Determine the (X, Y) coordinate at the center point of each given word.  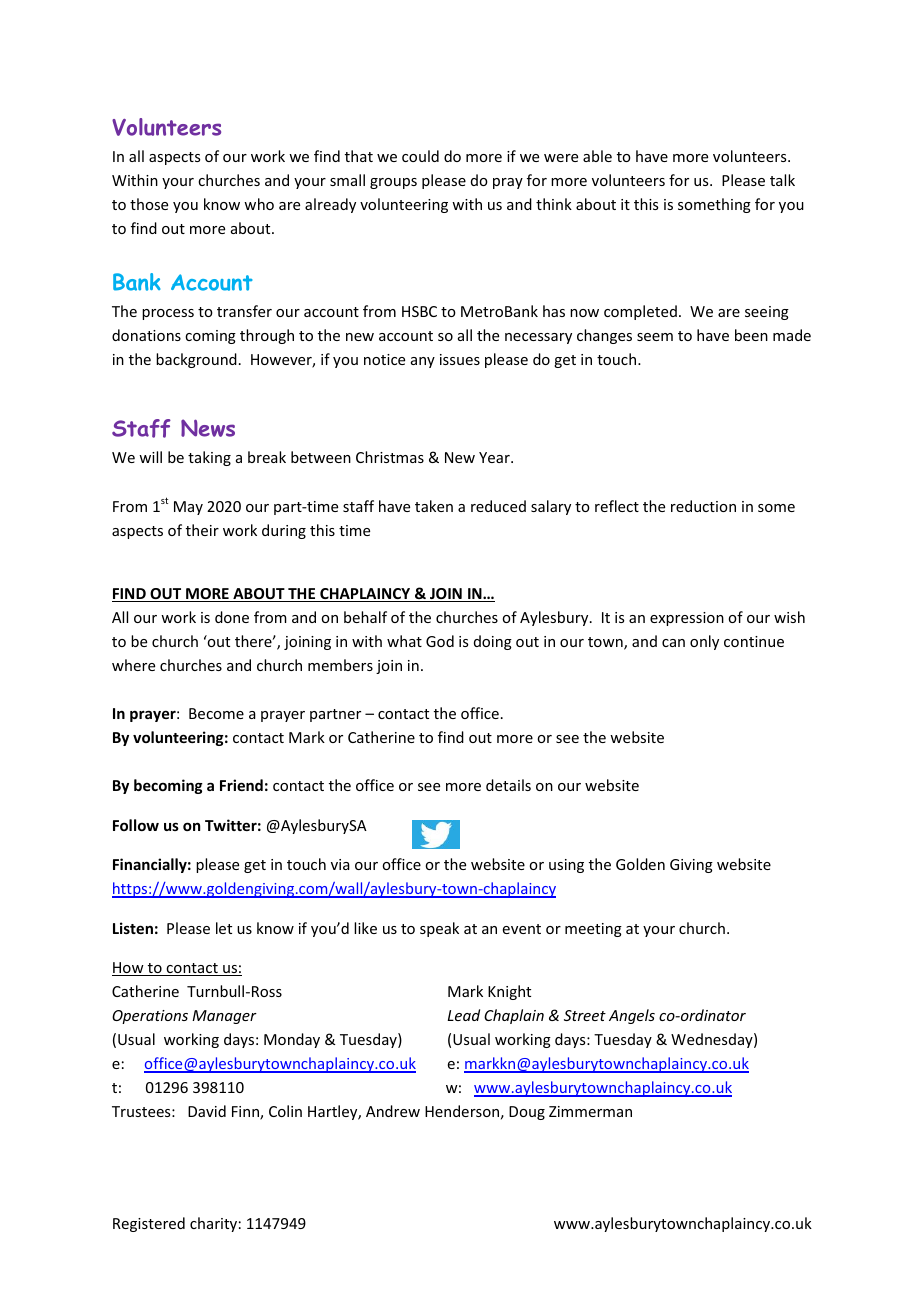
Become (216, 713)
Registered (149, 1224)
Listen (133, 928)
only (704, 642)
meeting (593, 930)
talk (782, 180)
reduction (703, 506)
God (440, 641)
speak (439, 929)
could (420, 156)
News (208, 428)
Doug (527, 1113)
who (259, 204)
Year (495, 457)
